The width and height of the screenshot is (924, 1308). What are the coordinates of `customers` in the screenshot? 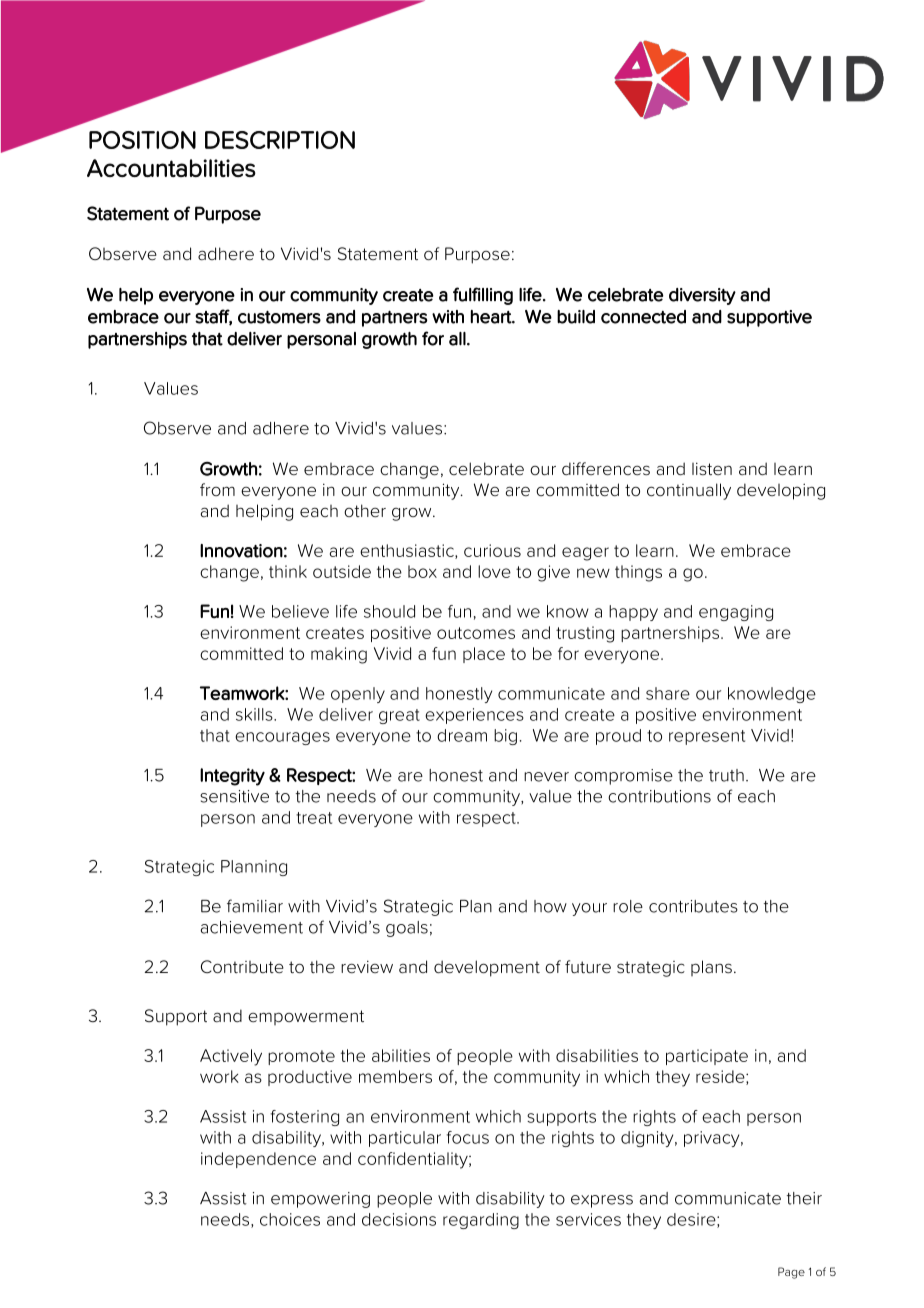 It's located at (279, 317).
